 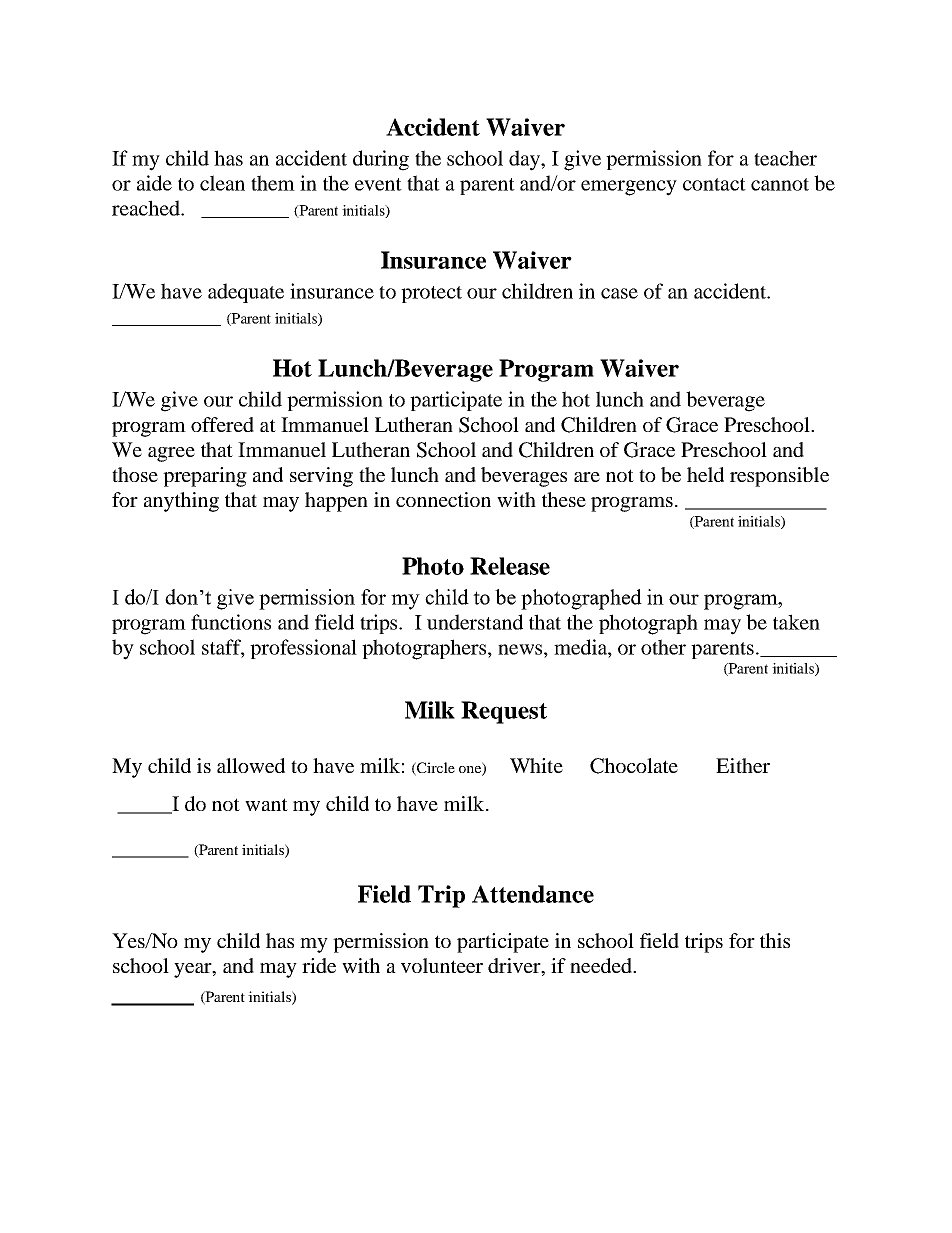 I want to click on functions, so click(x=231, y=622).
